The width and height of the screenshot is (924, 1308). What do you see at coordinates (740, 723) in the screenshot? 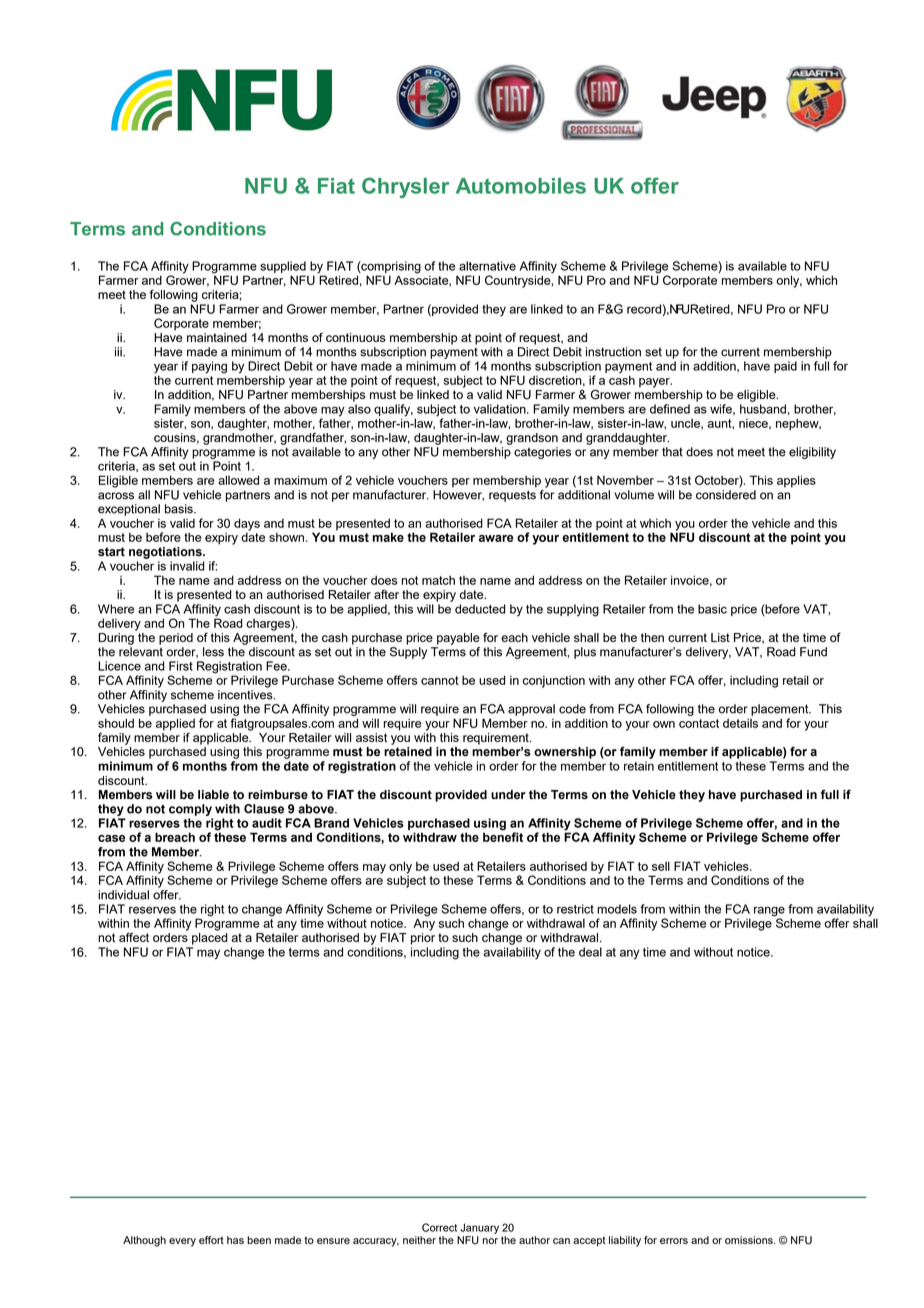
I see `details` at bounding box center [740, 723].
